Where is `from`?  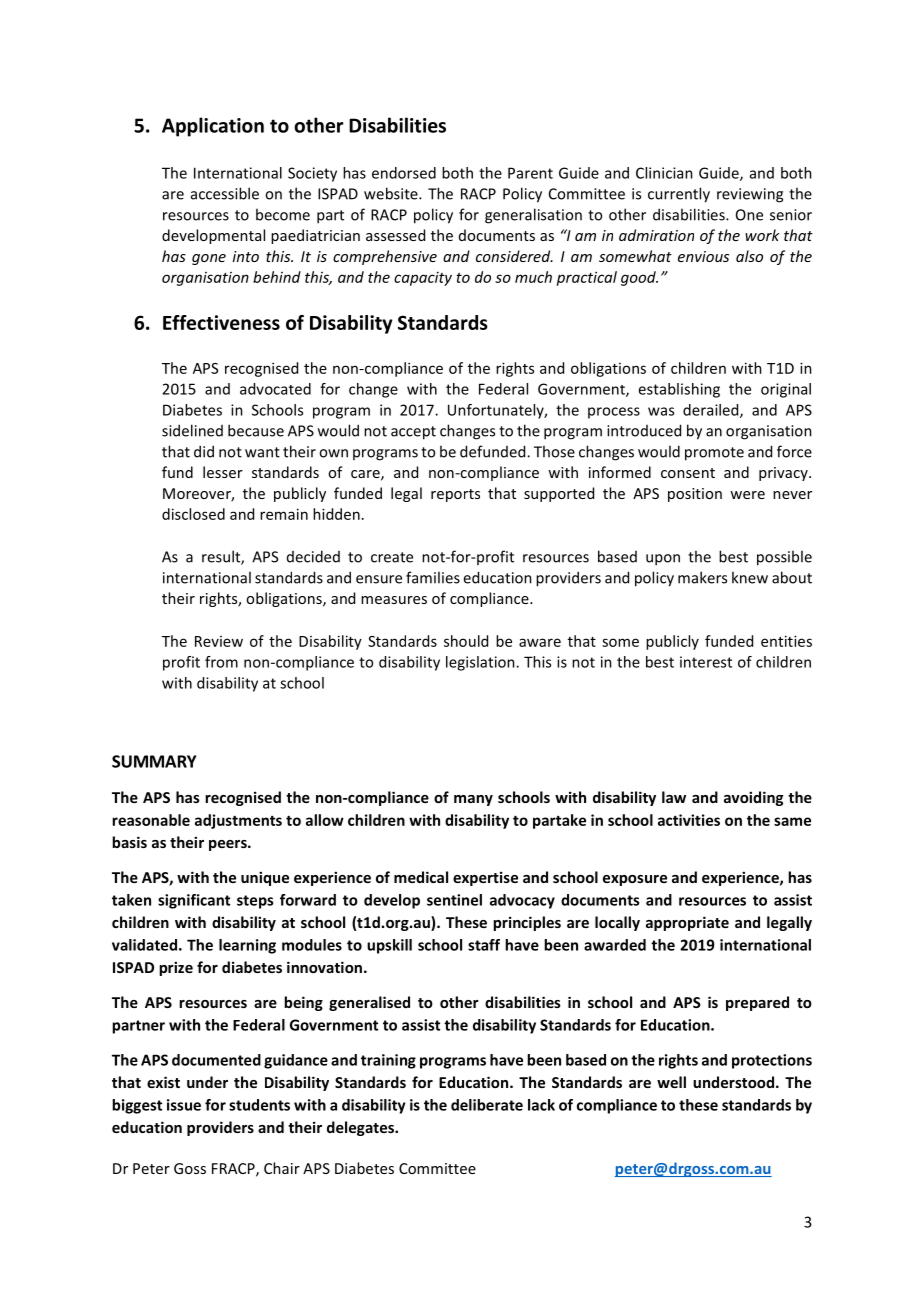
from is located at coordinates (221, 662).
